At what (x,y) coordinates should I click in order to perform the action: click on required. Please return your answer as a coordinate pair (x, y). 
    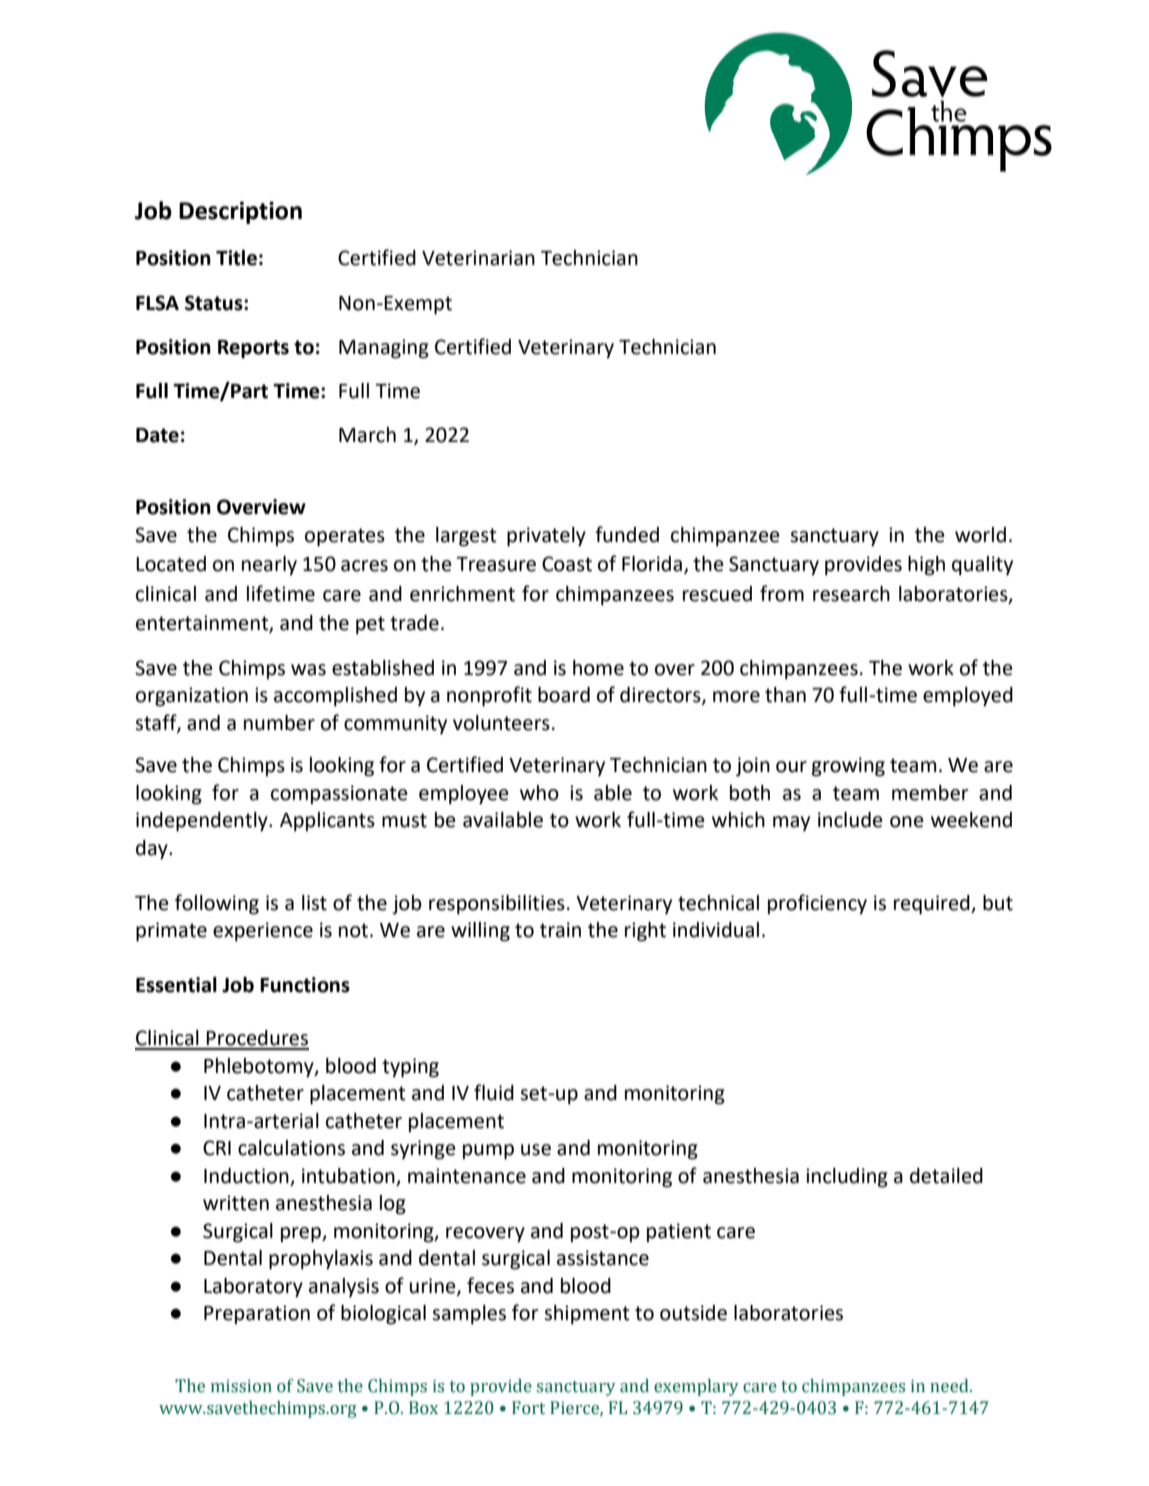
    Looking at the image, I should click on (933, 905).
